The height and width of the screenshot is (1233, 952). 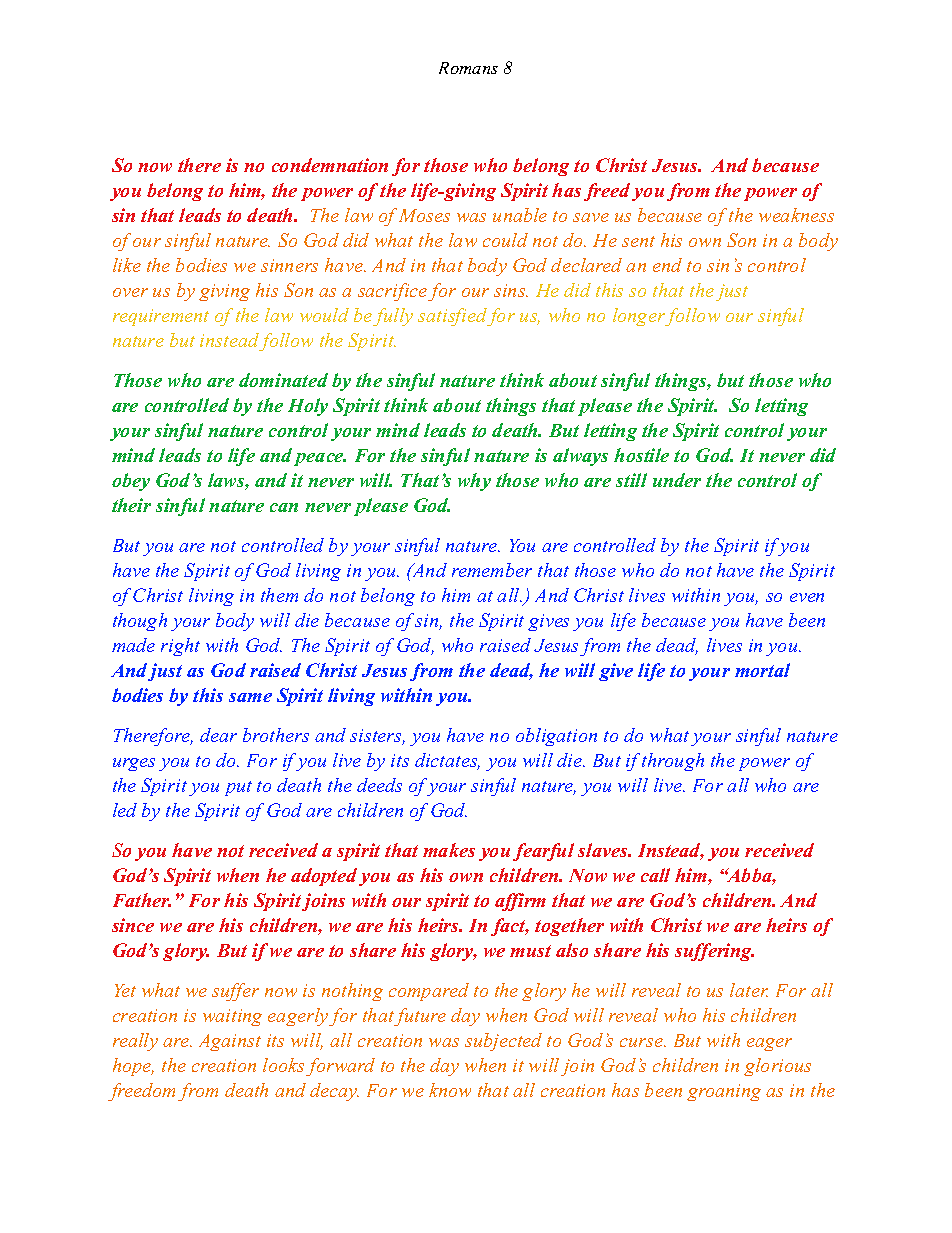 What do you see at coordinates (279, 595) in the screenshot?
I see `them` at bounding box center [279, 595].
